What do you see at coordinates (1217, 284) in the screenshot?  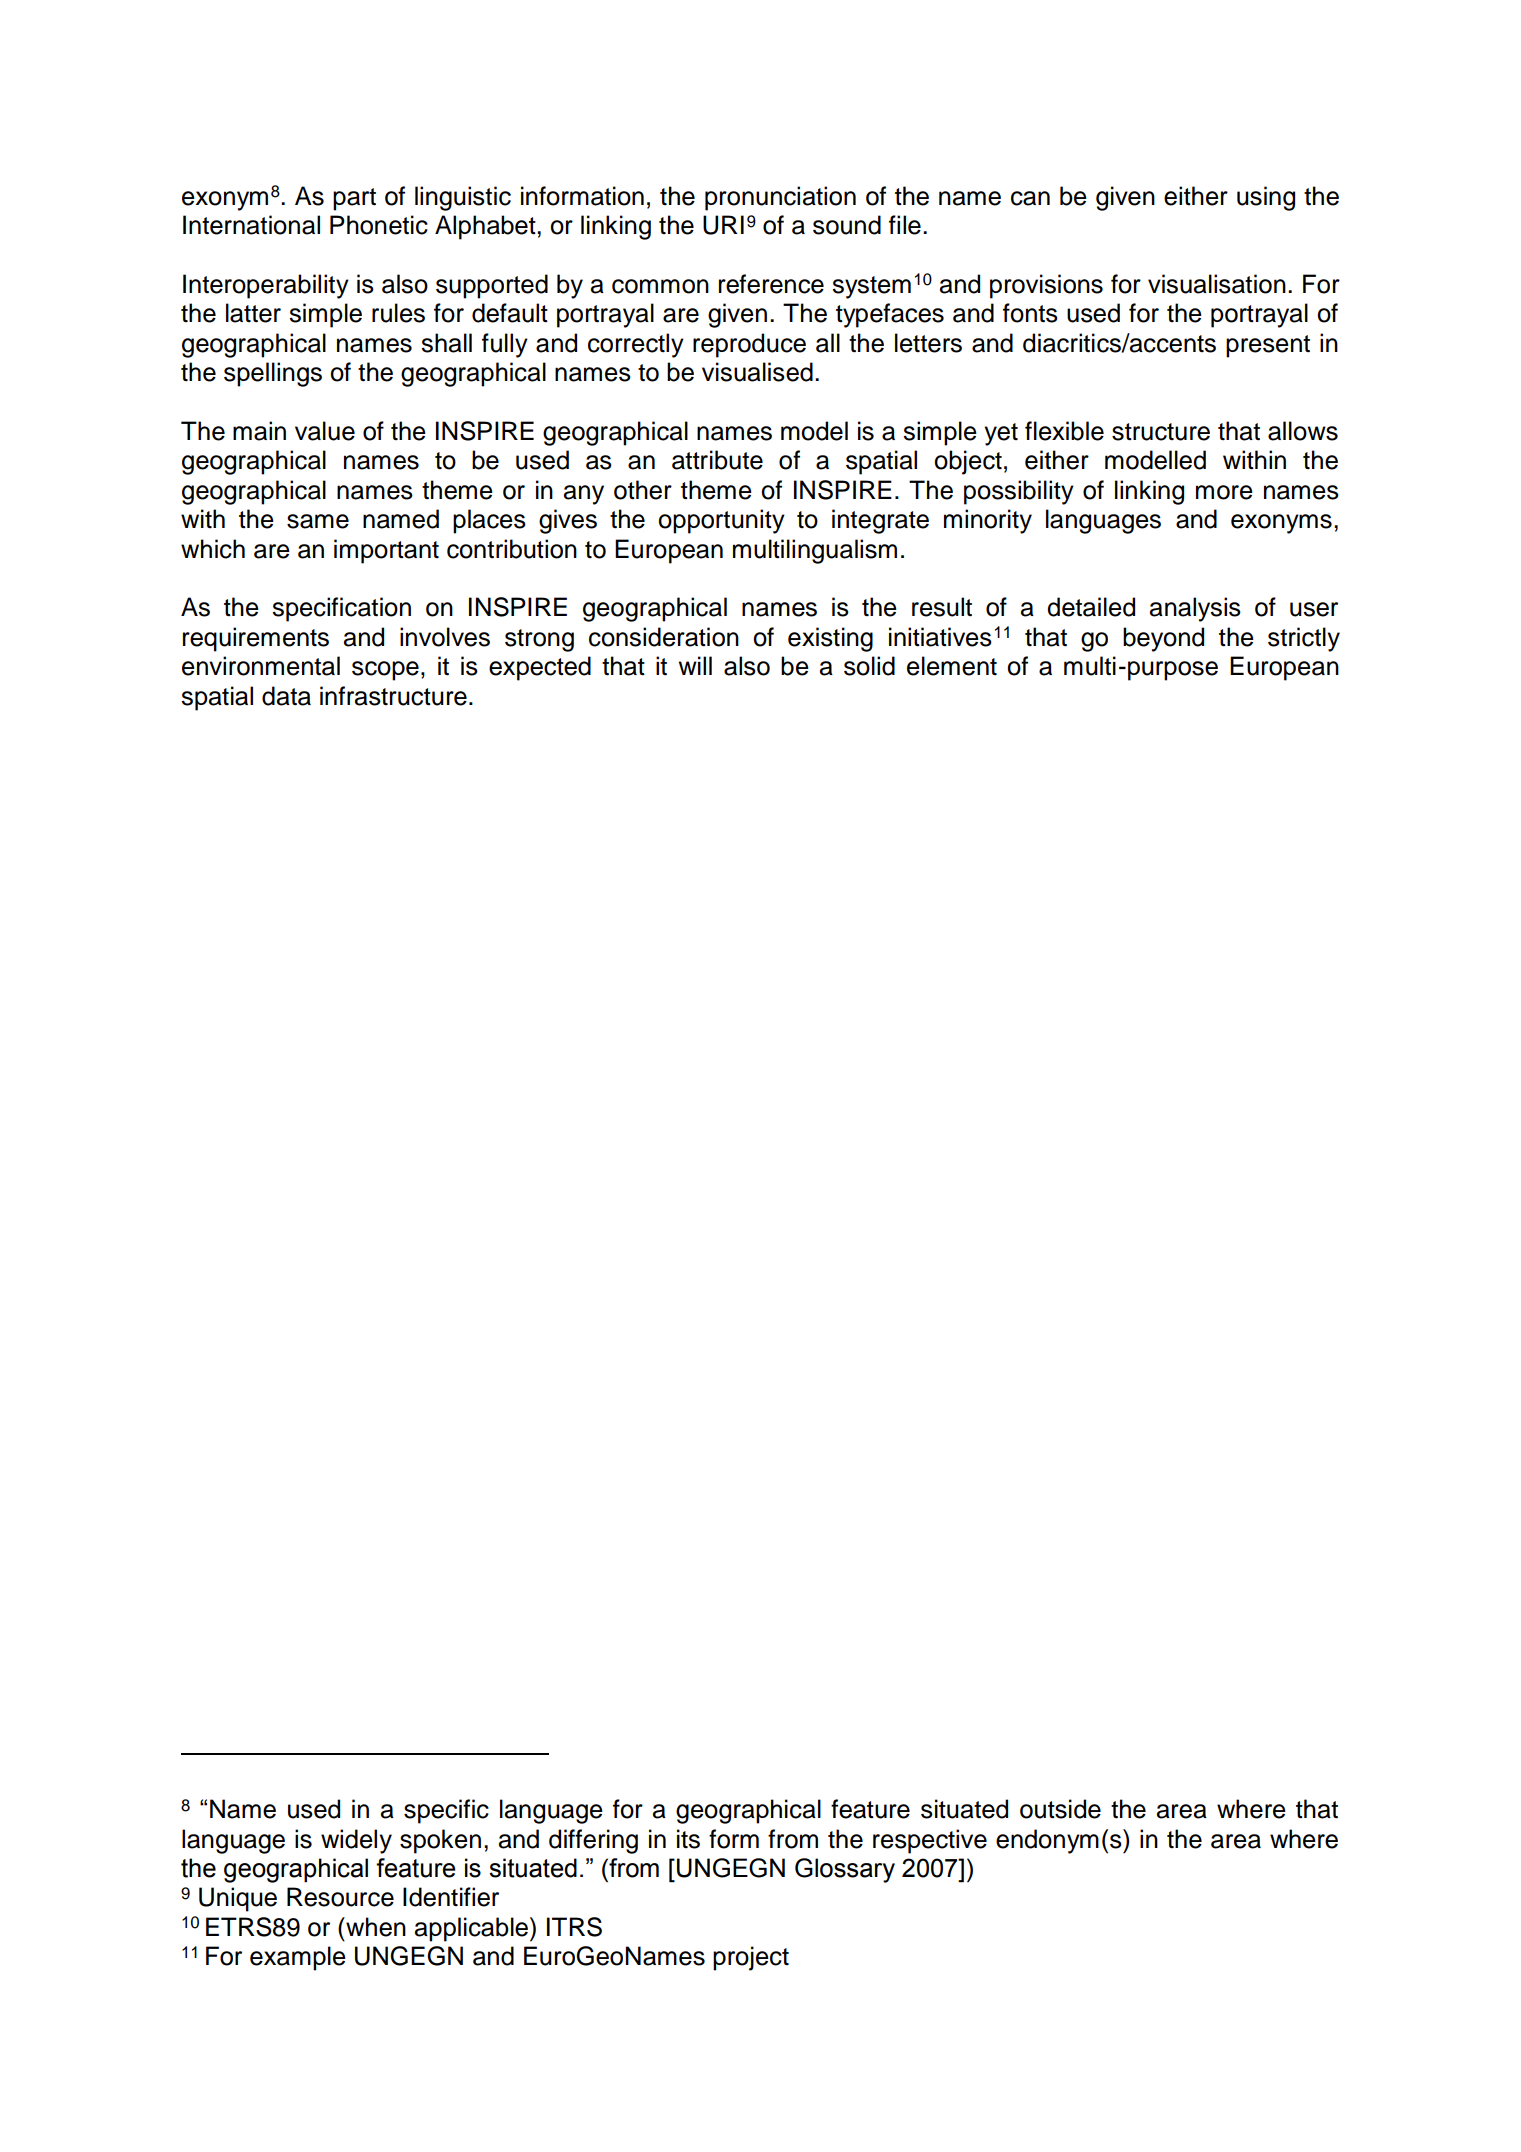 I see `visualisation` at bounding box center [1217, 284].
